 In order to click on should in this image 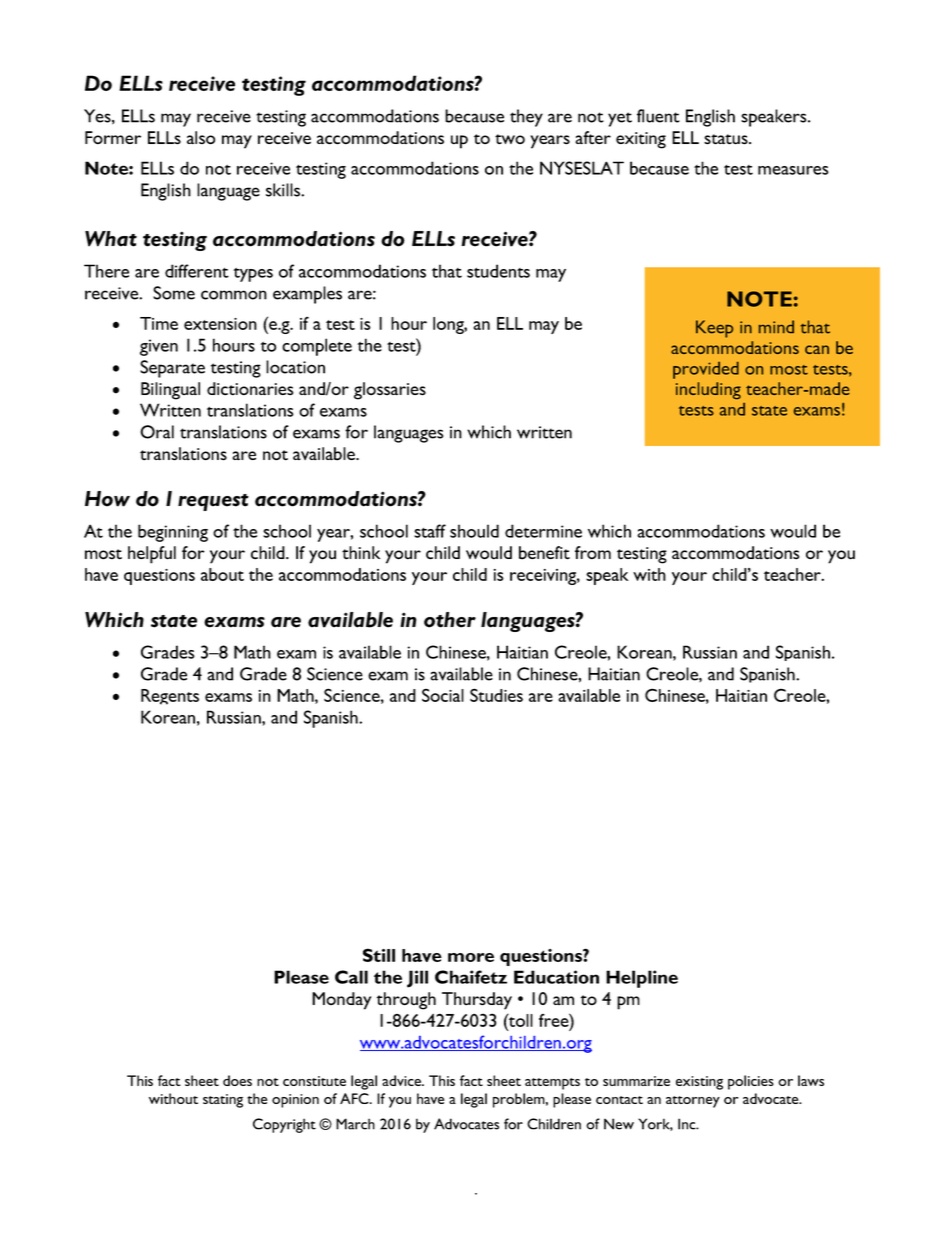, I will do `click(474, 531)`.
